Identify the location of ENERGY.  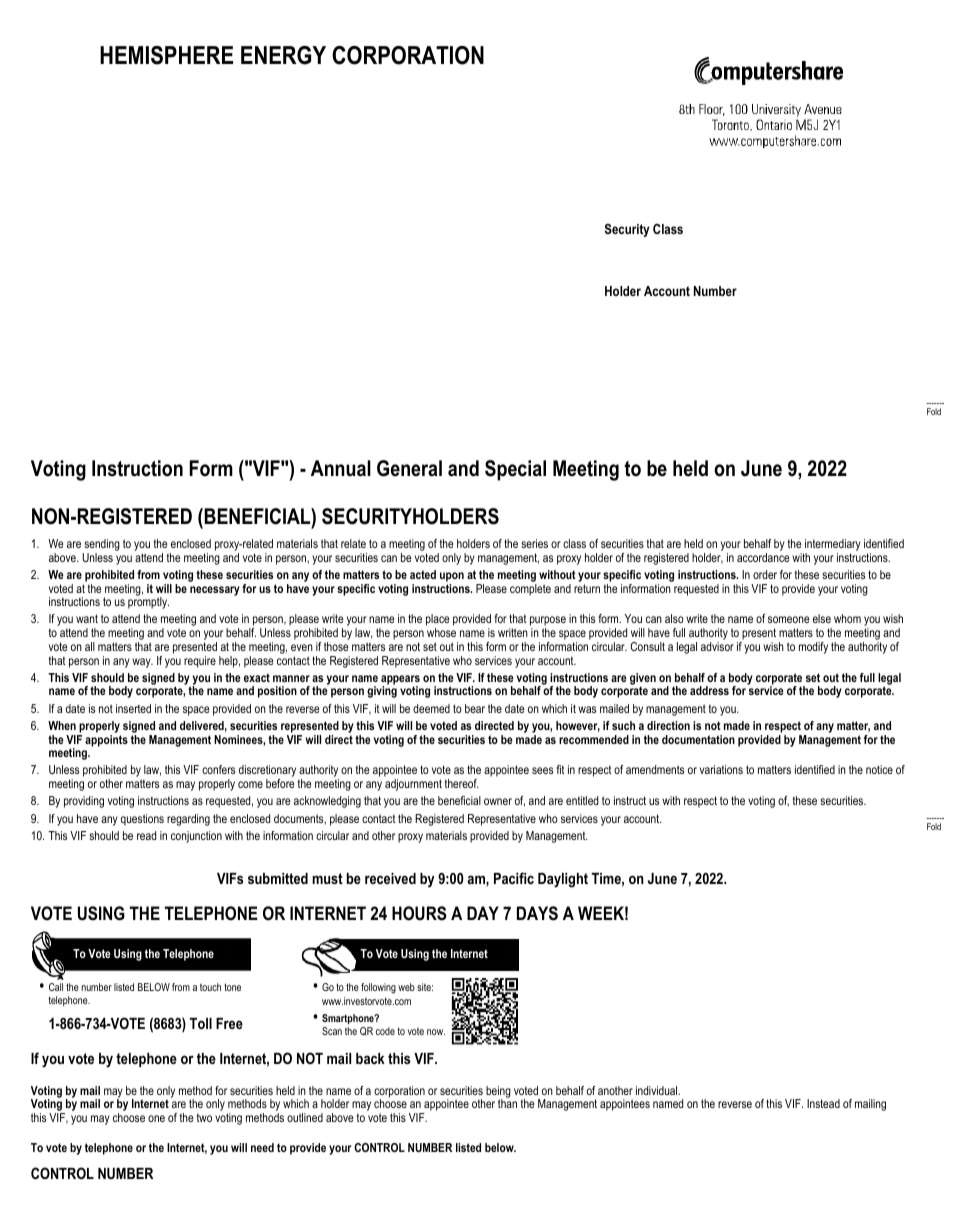
(283, 55).
